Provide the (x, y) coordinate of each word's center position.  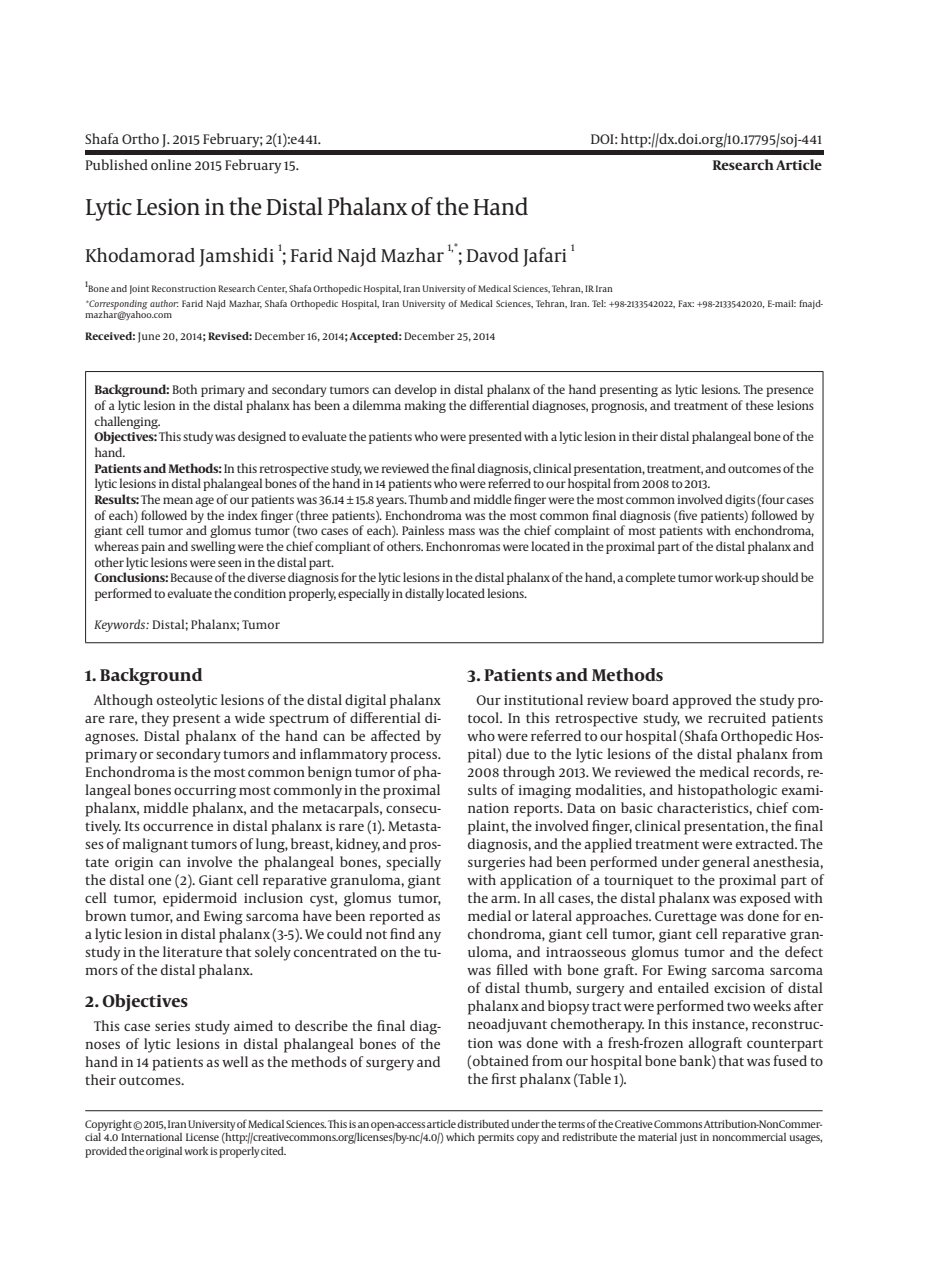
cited (273, 1151)
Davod (493, 255)
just (688, 1138)
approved (702, 701)
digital (365, 701)
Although (123, 701)
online (171, 164)
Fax (686, 303)
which (460, 1137)
